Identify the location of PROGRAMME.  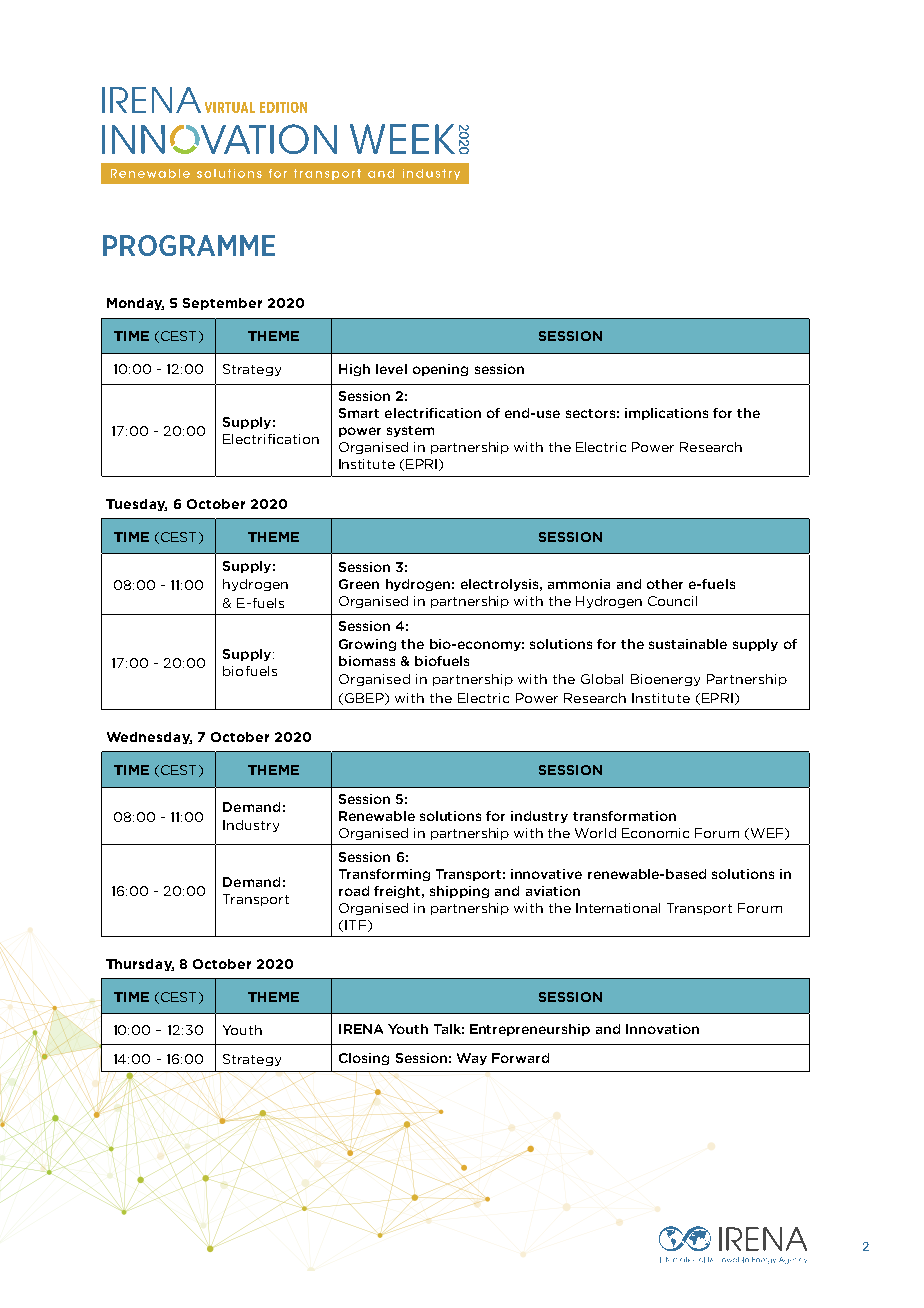
(189, 245).
